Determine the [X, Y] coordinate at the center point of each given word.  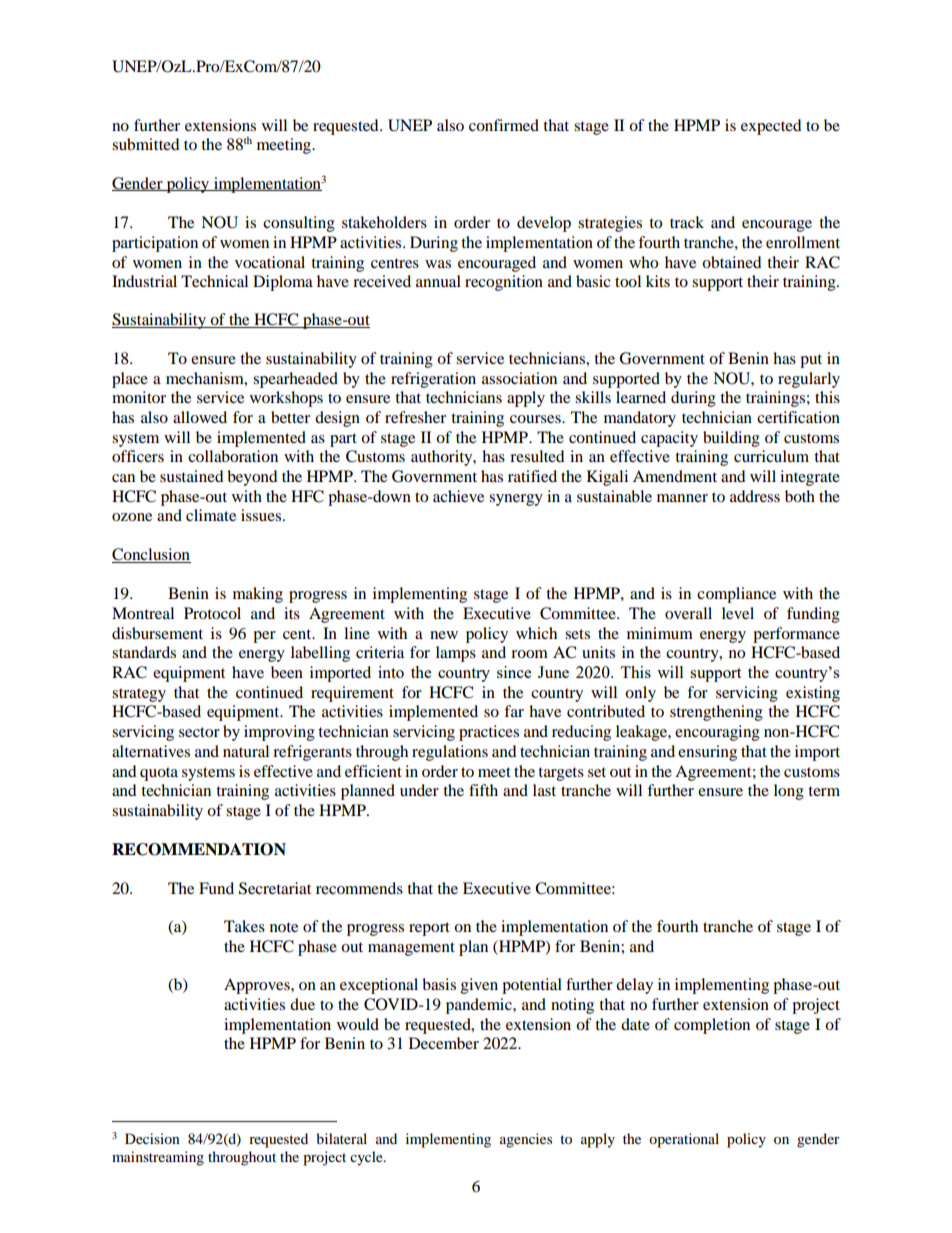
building [731, 439]
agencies [526, 1140]
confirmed [504, 125]
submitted [146, 144]
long [789, 792]
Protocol [212, 613]
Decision [152, 1138]
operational [684, 1140]
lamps [456, 654]
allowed [200, 417]
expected [771, 127]
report [429, 929]
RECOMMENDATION [199, 849]
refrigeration [433, 380]
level [738, 613]
